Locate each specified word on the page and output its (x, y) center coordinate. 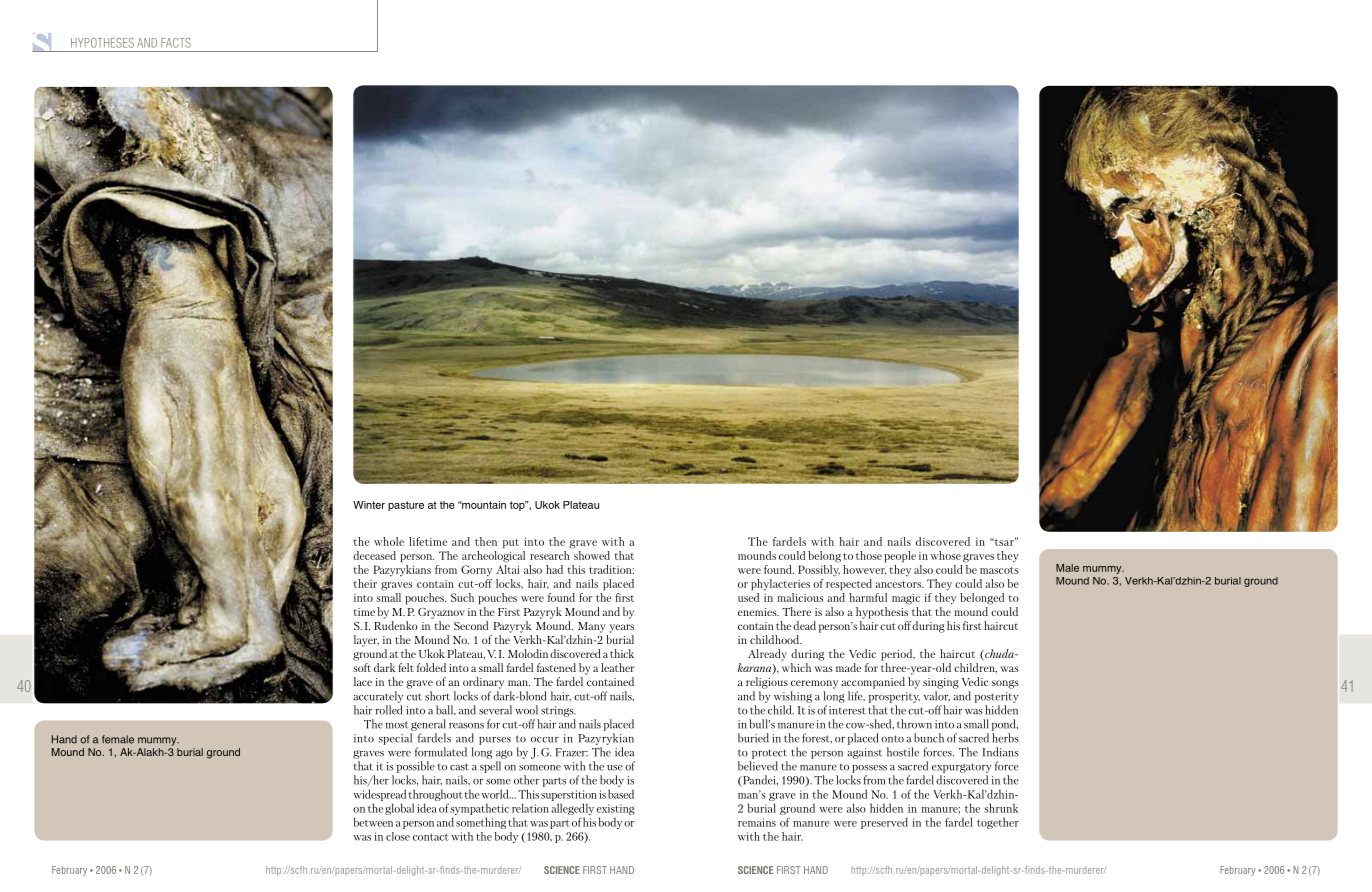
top (518, 506)
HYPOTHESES (102, 43)
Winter (369, 505)
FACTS (176, 43)
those (869, 555)
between (373, 822)
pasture (406, 506)
